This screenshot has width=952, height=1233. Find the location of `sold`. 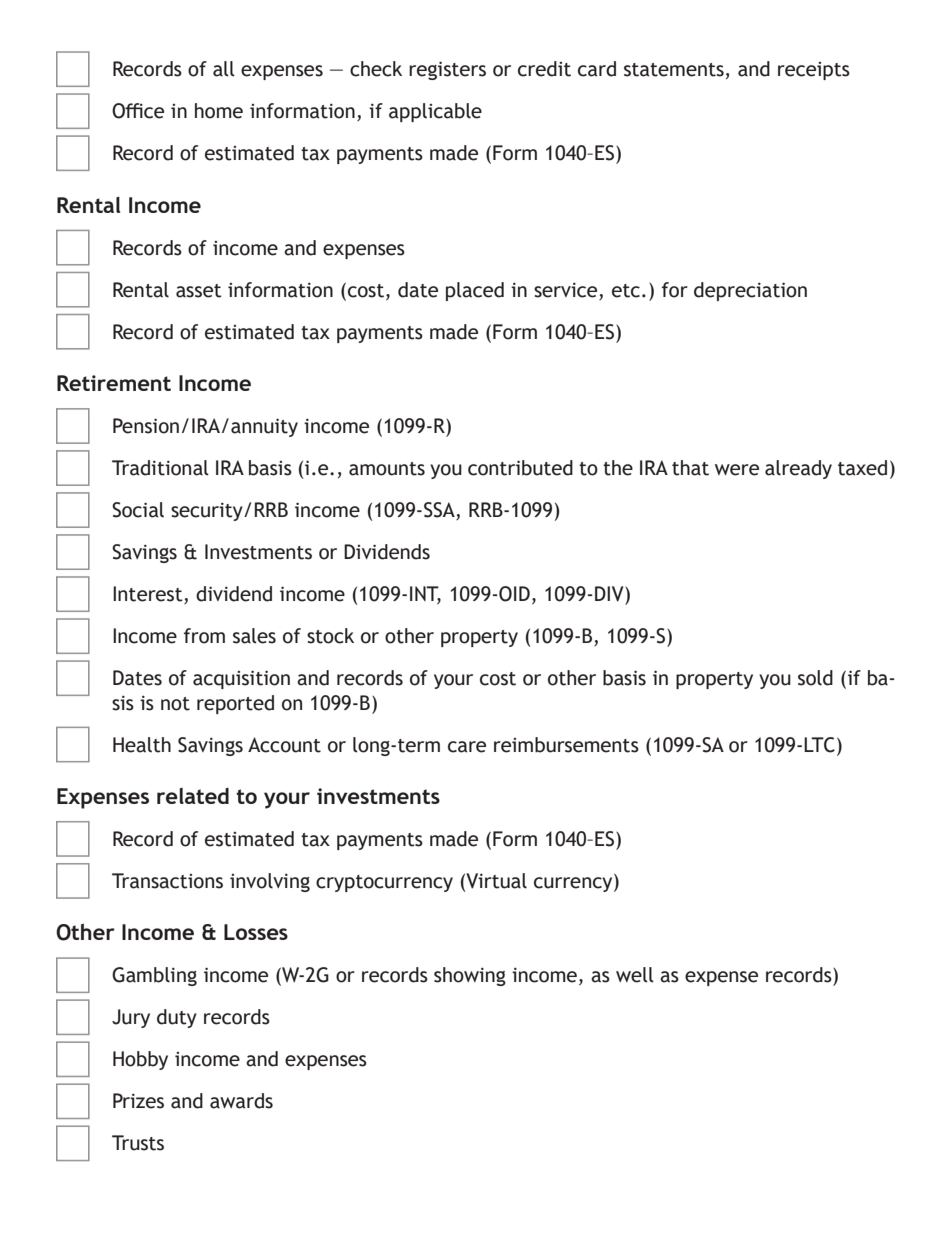

sold is located at coordinates (815, 678).
